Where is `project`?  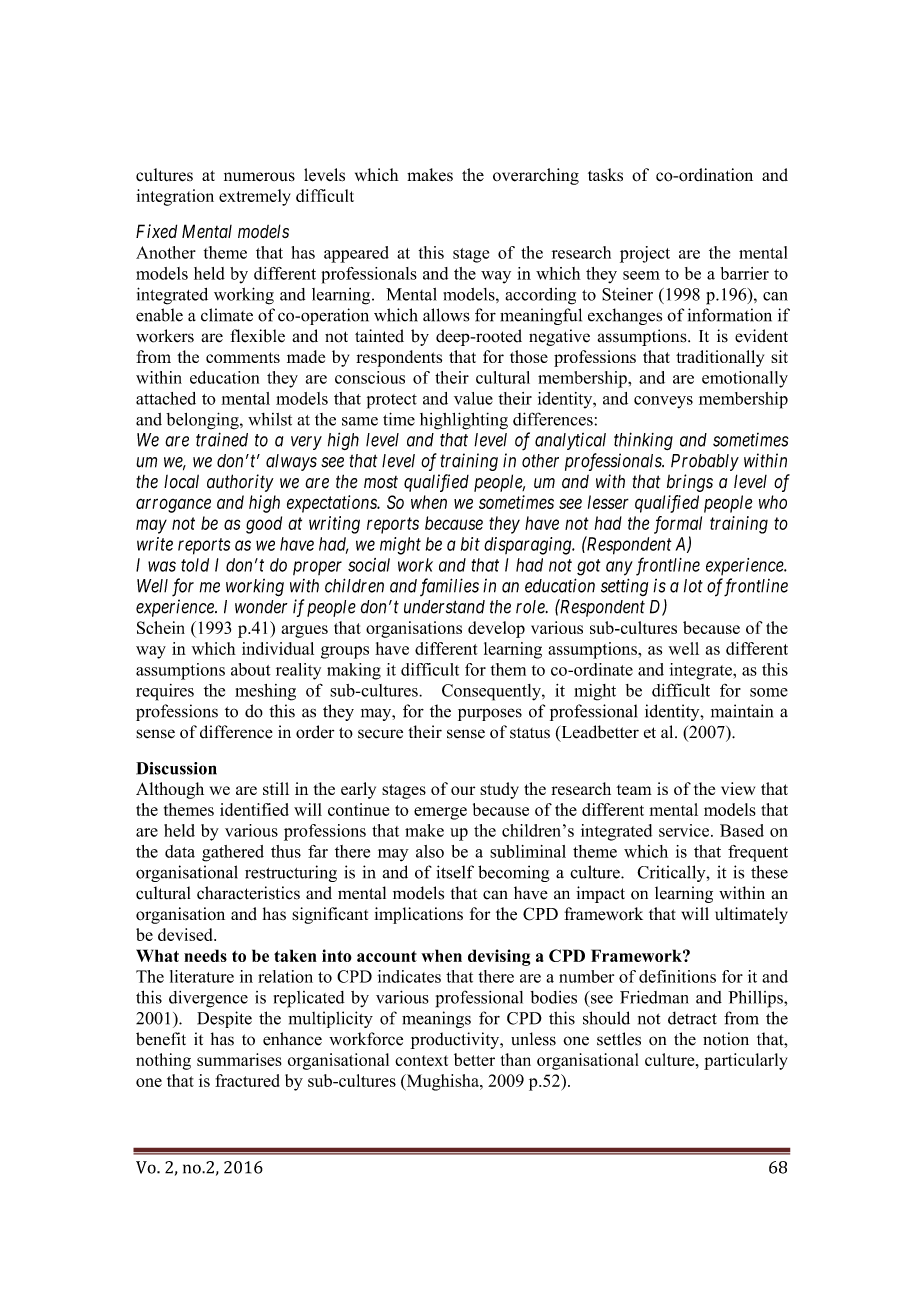
project is located at coordinates (645, 254).
